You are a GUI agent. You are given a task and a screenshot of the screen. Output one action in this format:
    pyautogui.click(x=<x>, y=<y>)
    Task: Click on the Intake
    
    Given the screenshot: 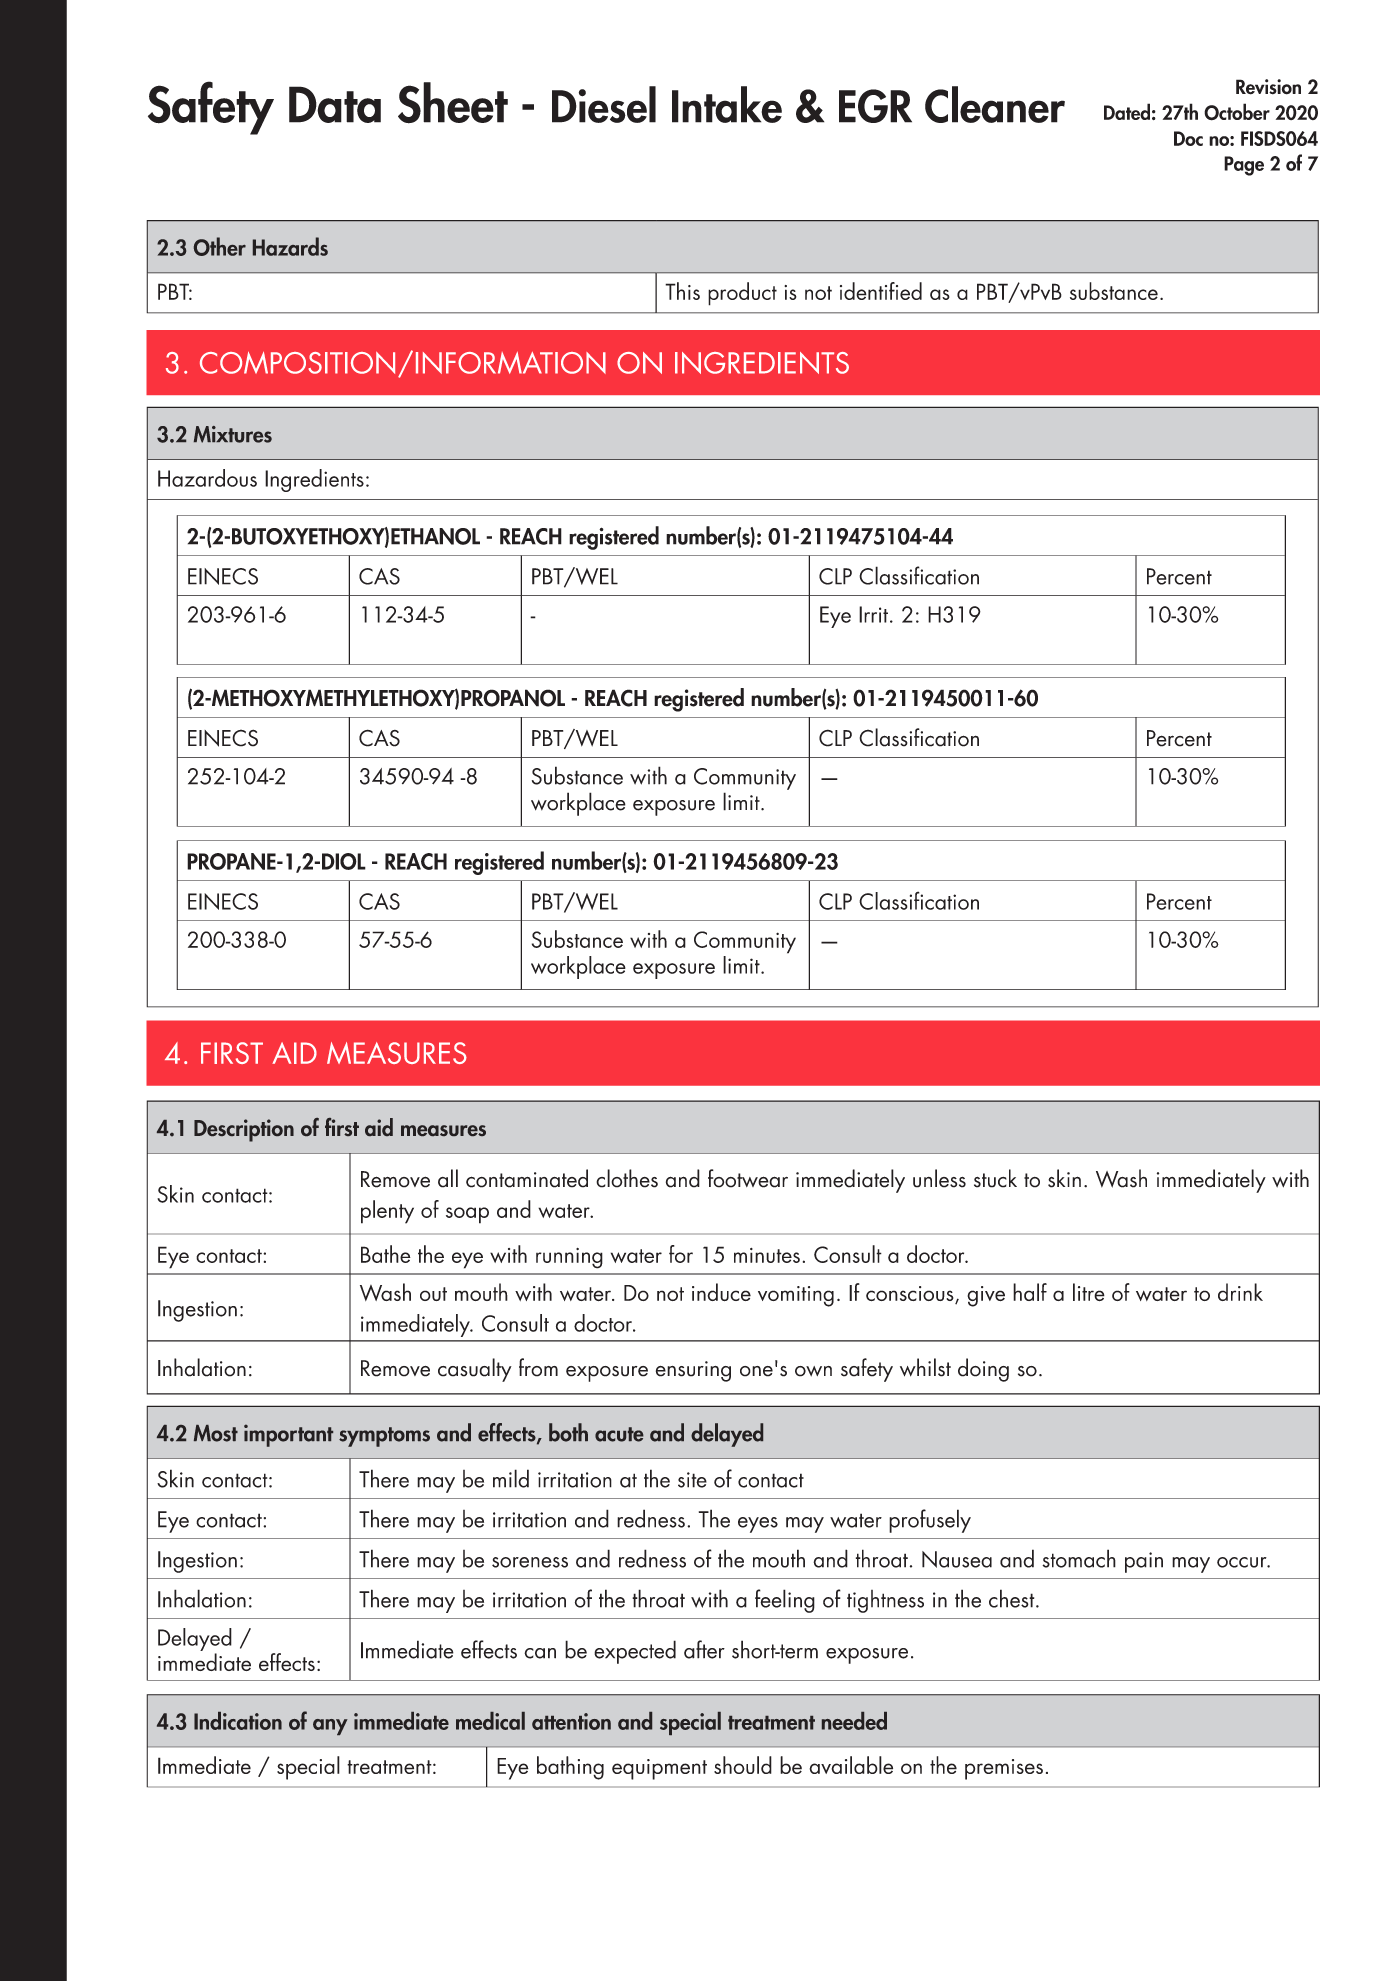 What is the action you would take?
    pyautogui.click(x=727, y=104)
